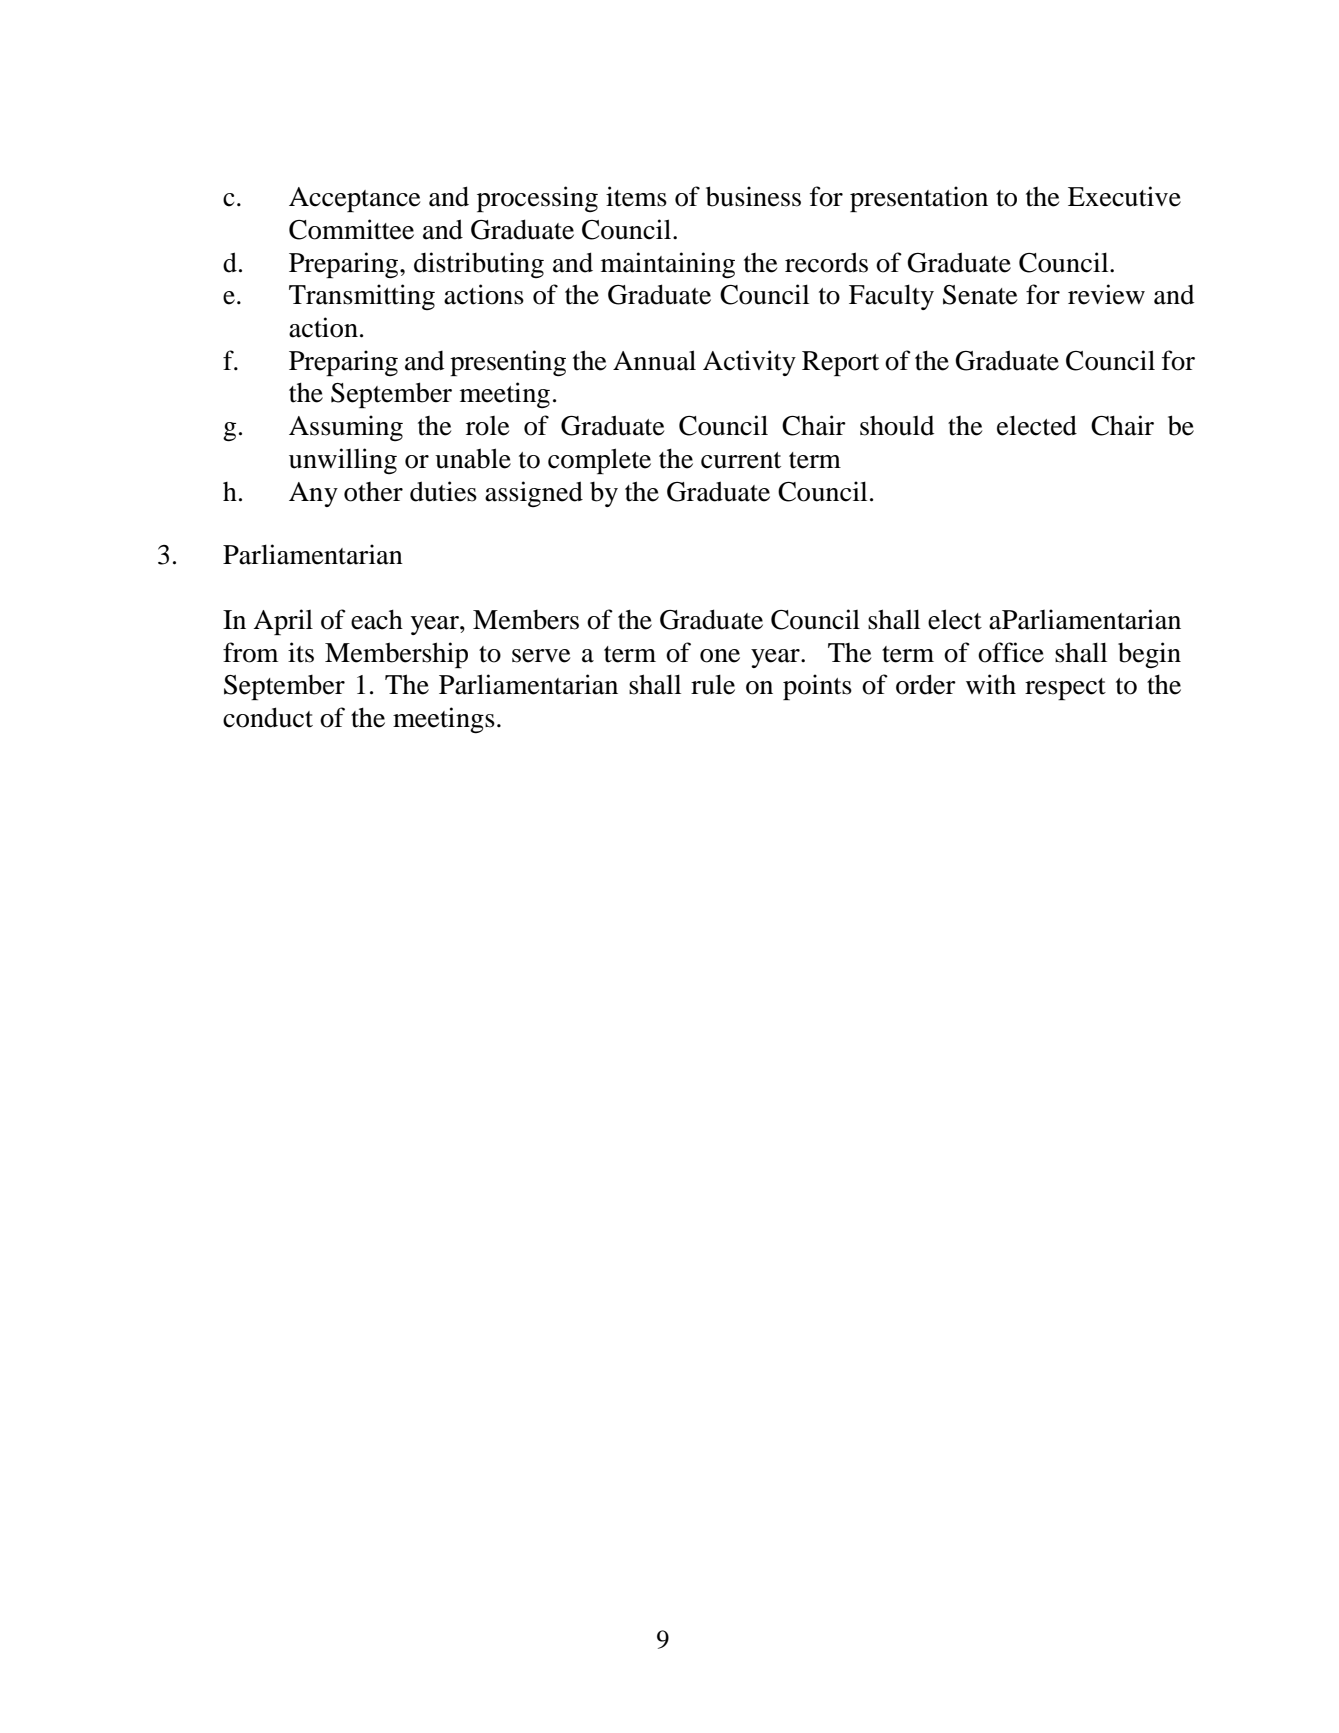 The height and width of the document is (1733, 1339). I want to click on one, so click(720, 656).
